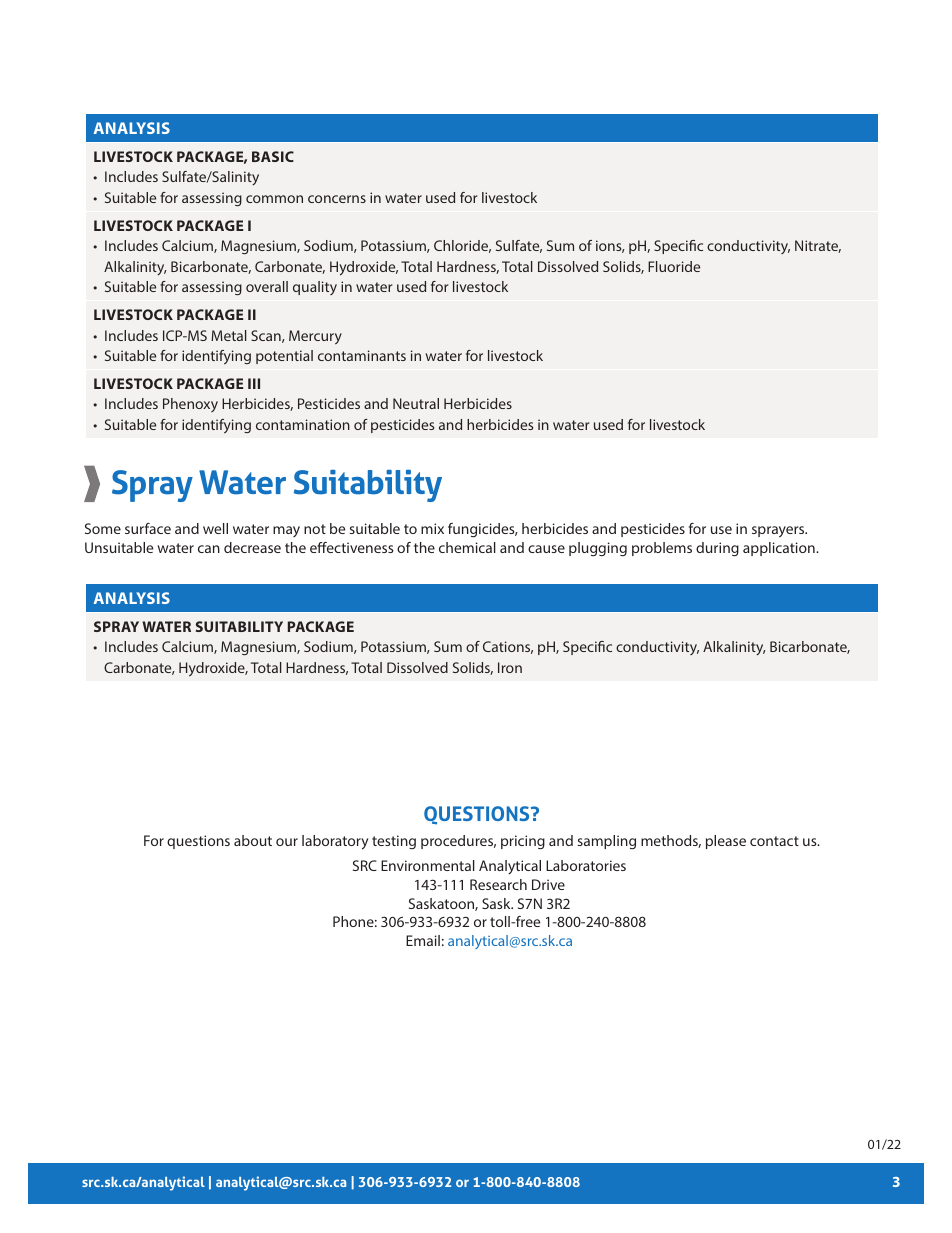 Image resolution: width=952 pixels, height=1233 pixels. I want to click on Neutral, so click(416, 403).
